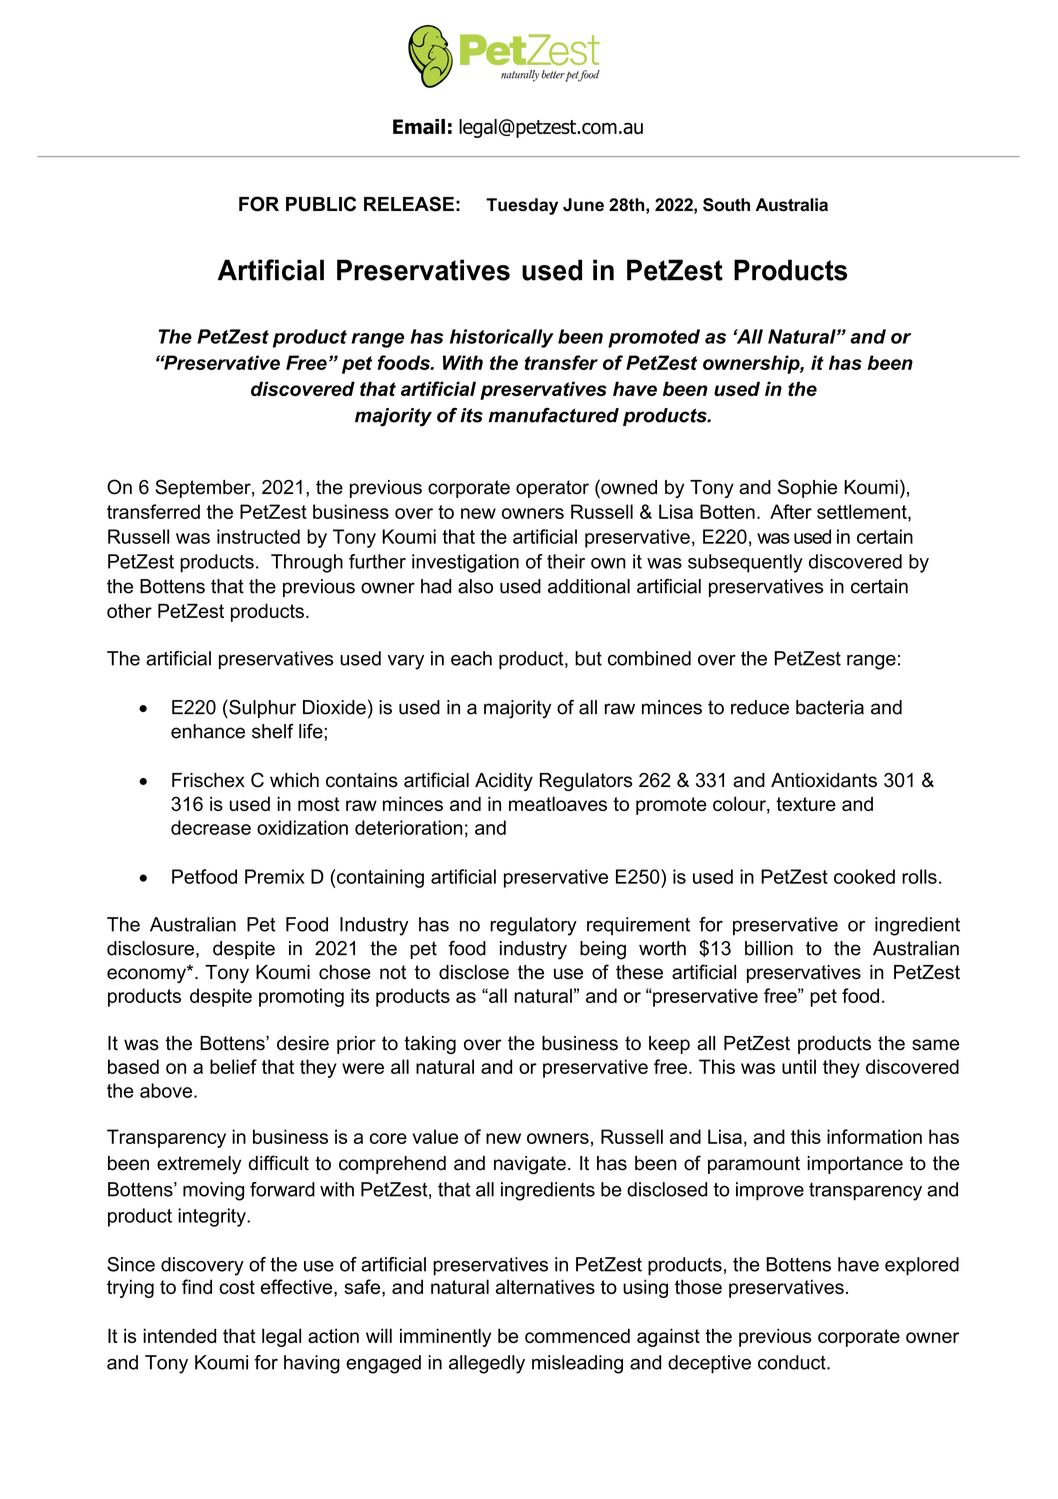 This document has width=1058, height=1499. I want to click on commenced, so click(577, 1335).
